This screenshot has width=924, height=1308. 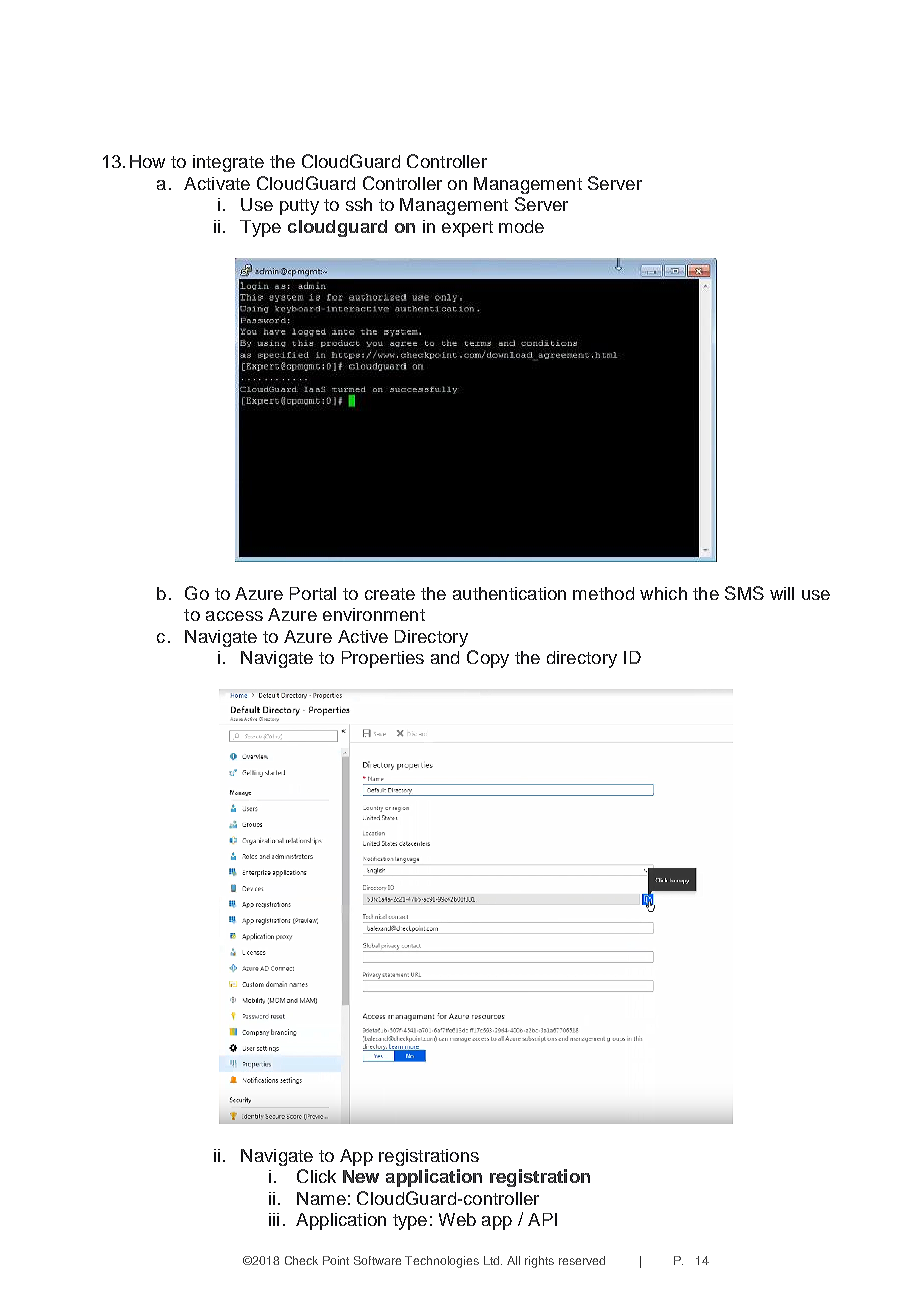 I want to click on iii, so click(x=274, y=1219).
